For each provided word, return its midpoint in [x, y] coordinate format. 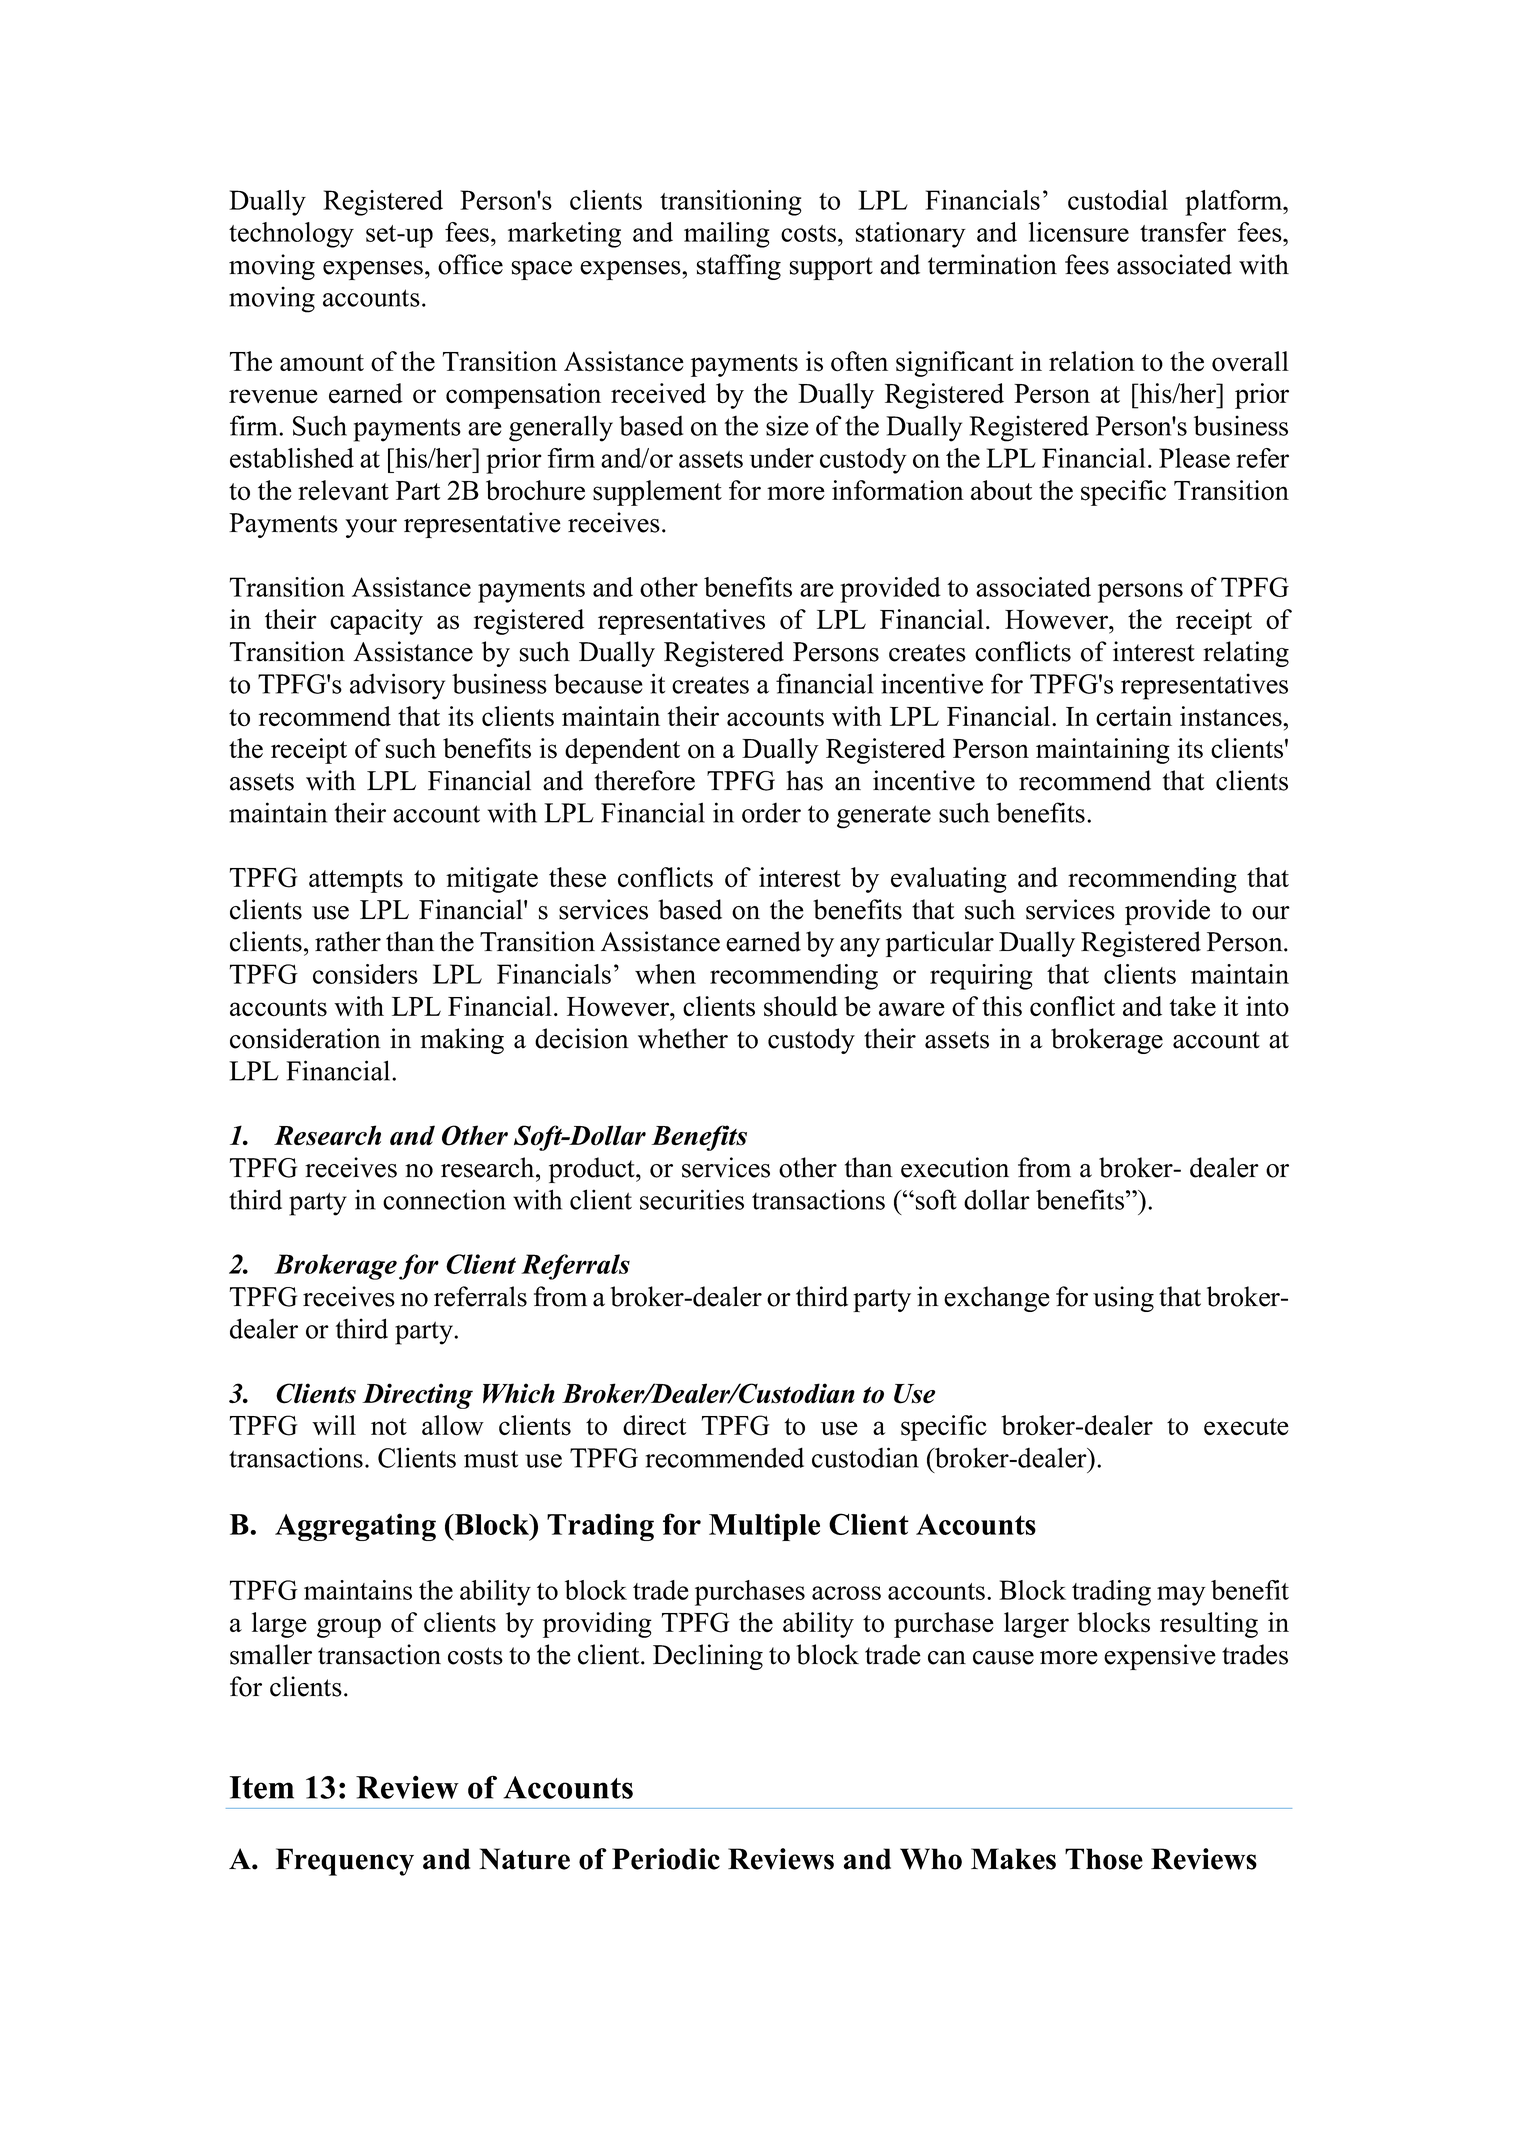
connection [444, 1199]
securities [692, 1199]
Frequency [345, 1862]
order [771, 813]
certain [1134, 716]
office [470, 264]
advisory [397, 686]
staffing [739, 267]
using [1123, 1299]
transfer [1183, 232]
